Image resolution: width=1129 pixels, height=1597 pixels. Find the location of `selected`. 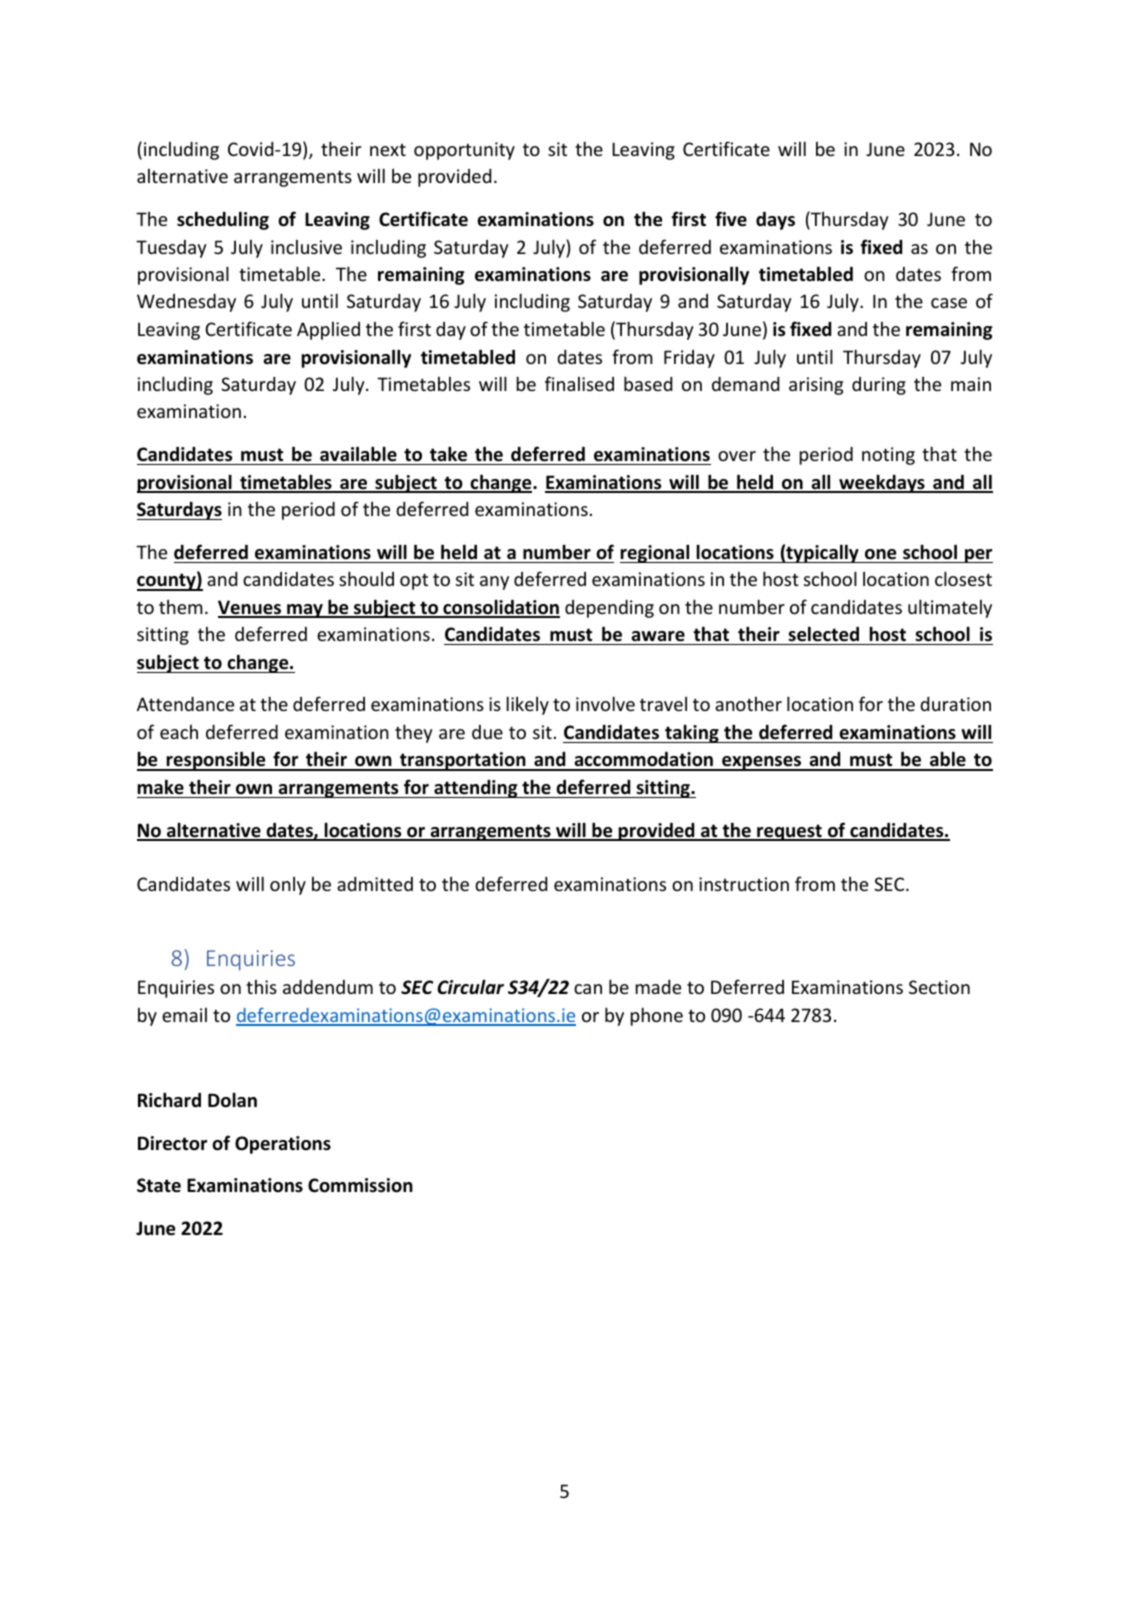

selected is located at coordinates (823, 634).
